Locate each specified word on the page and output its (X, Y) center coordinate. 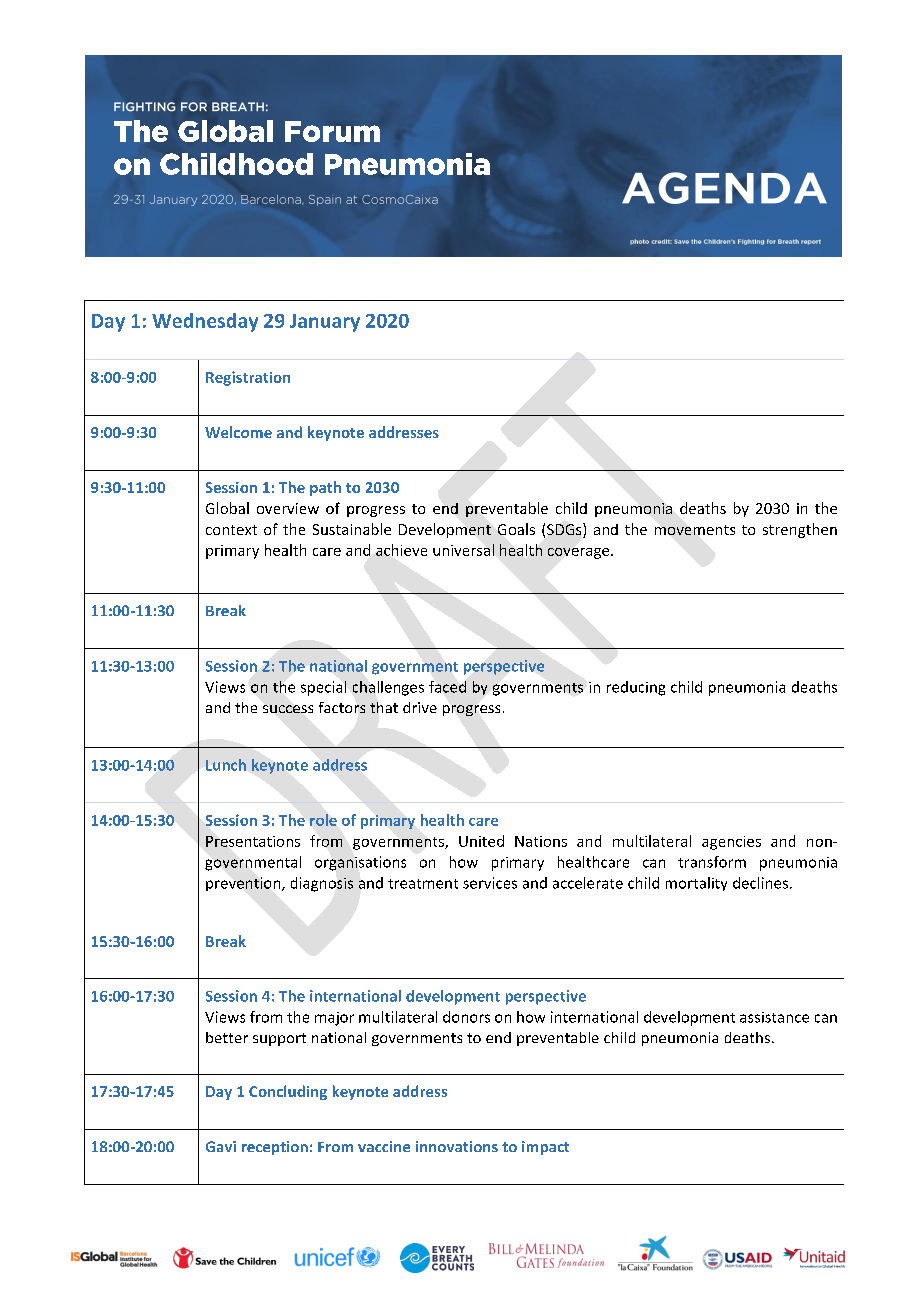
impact (545, 1148)
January (325, 323)
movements (695, 530)
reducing (636, 688)
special (323, 688)
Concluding (288, 1092)
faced (447, 687)
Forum (332, 131)
